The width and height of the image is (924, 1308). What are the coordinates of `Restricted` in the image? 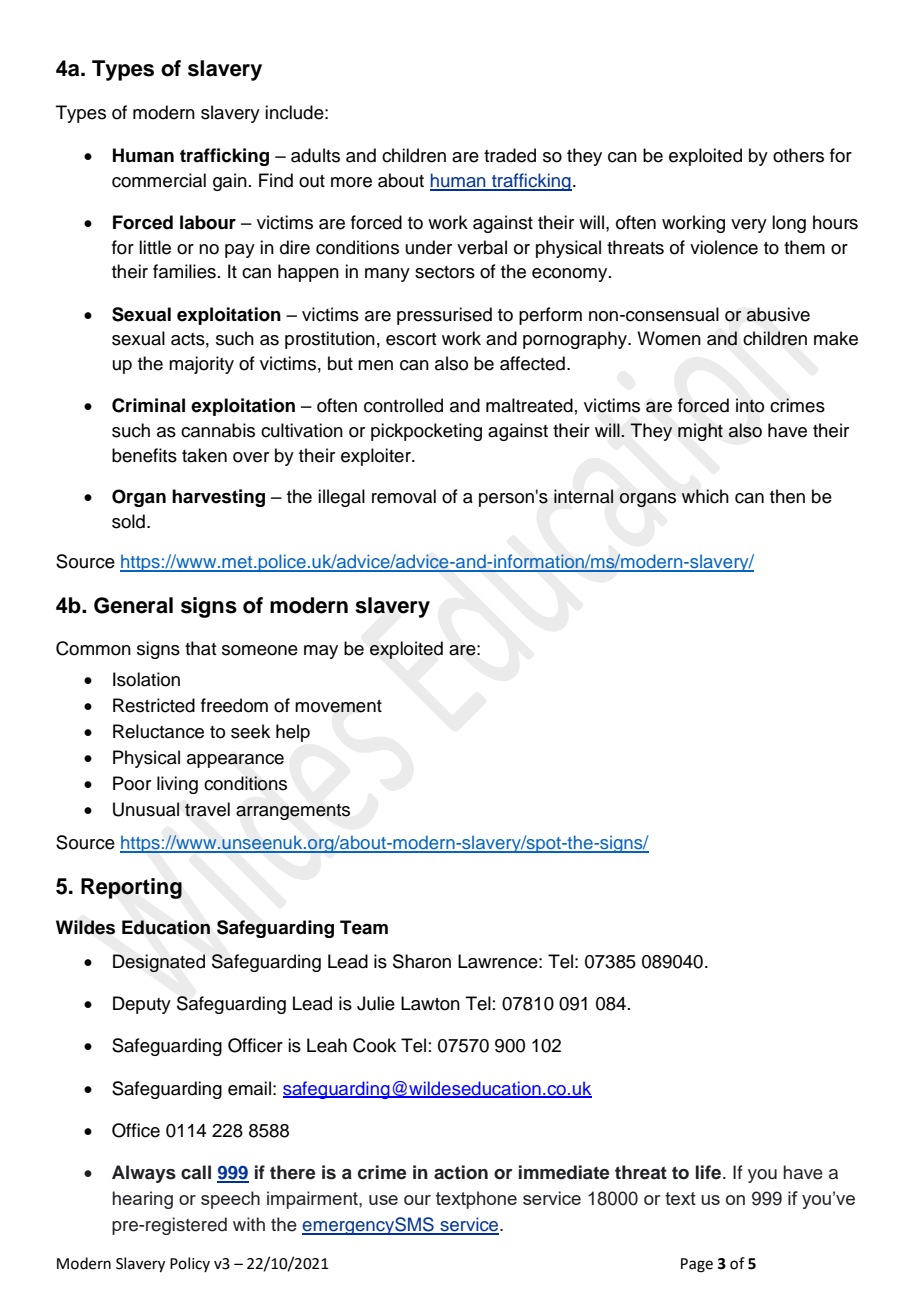 It's located at (154, 705).
